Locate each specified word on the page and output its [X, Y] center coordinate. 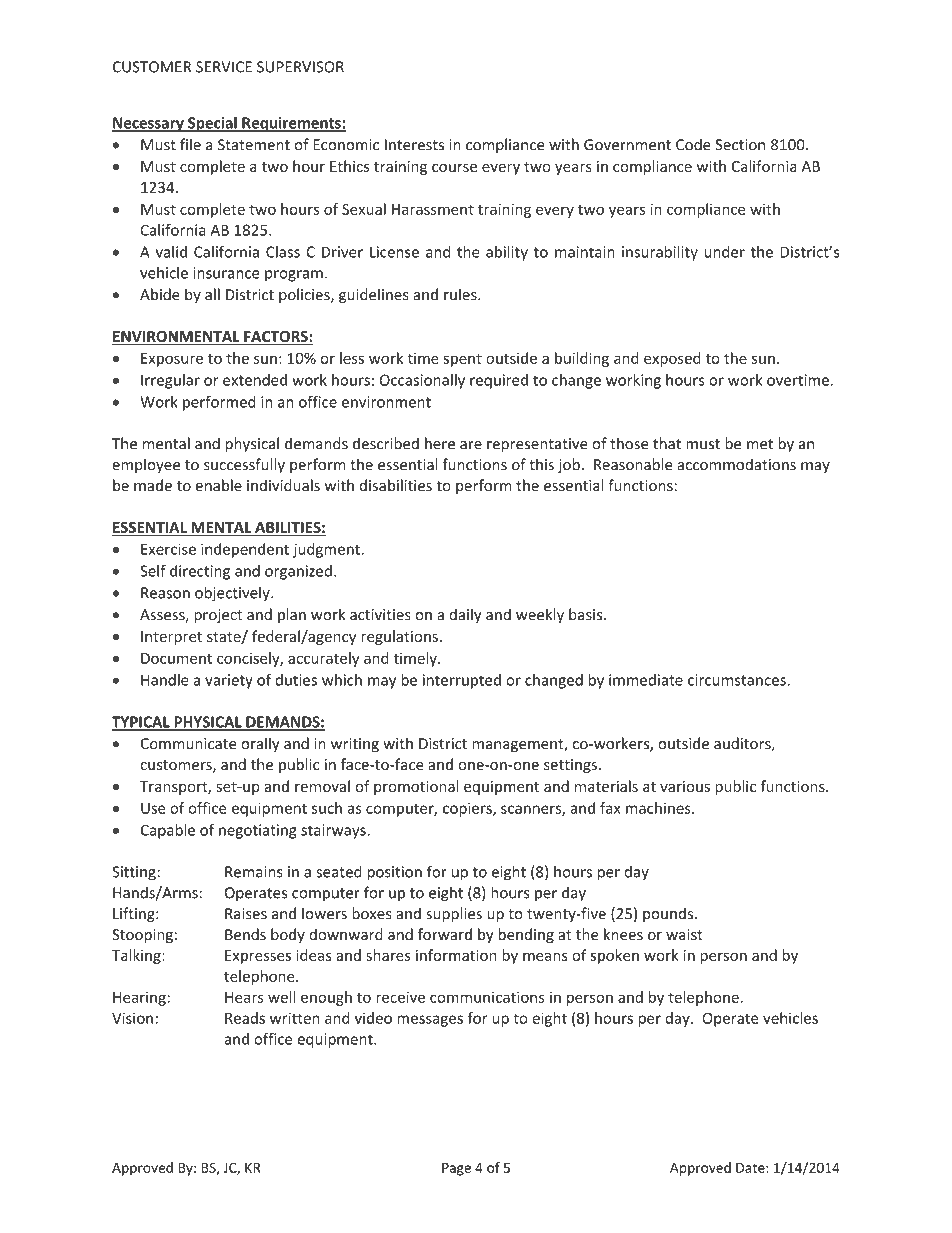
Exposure [172, 360]
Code [693, 144]
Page [456, 1169]
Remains [254, 872]
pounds [668, 914]
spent [462, 360]
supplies [454, 914]
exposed [672, 359]
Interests [414, 145]
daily [465, 615]
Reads [245, 1018]
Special [212, 124]
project [218, 616]
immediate [646, 680]
